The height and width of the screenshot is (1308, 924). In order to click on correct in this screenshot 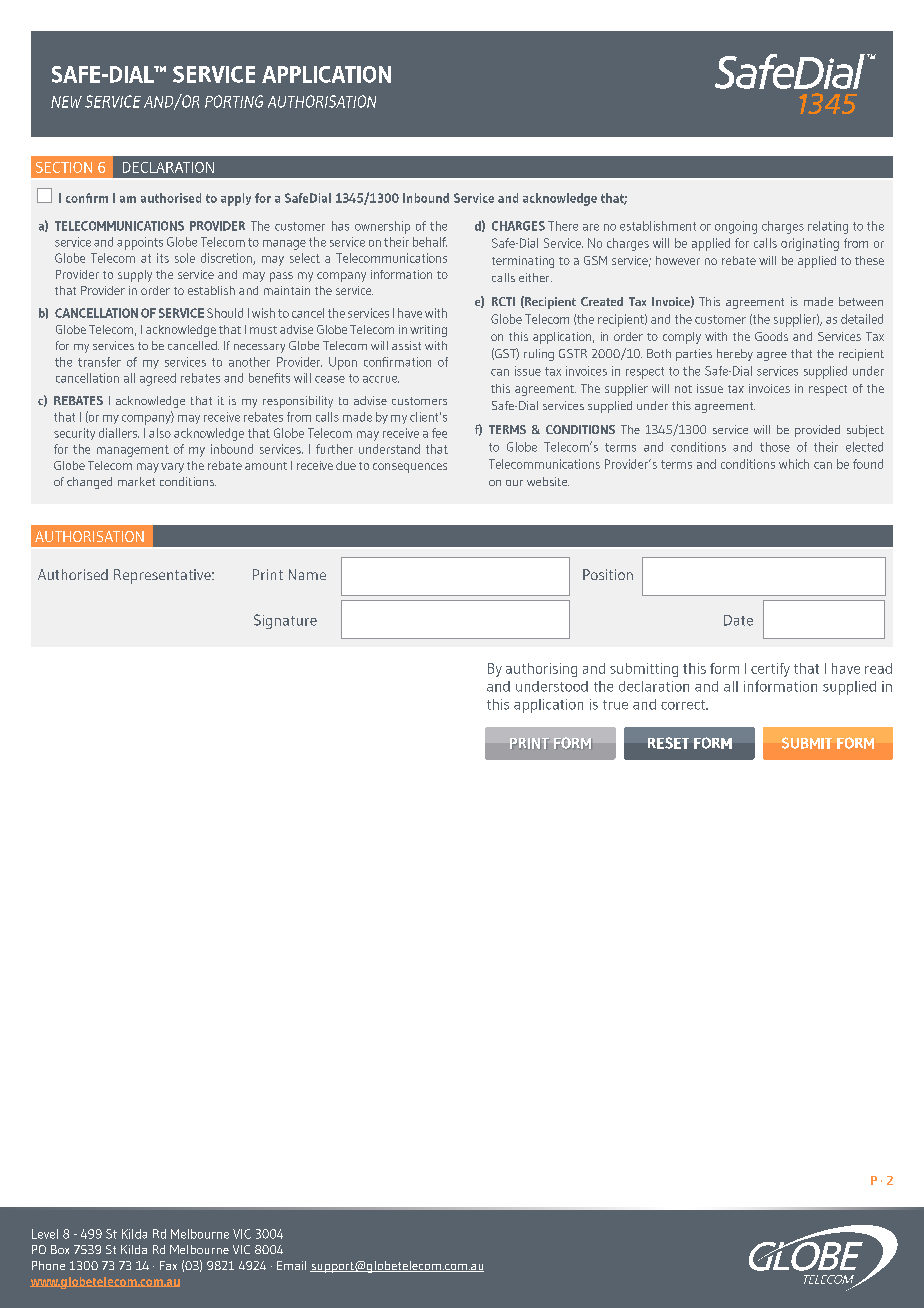, I will do `click(684, 705)`.
